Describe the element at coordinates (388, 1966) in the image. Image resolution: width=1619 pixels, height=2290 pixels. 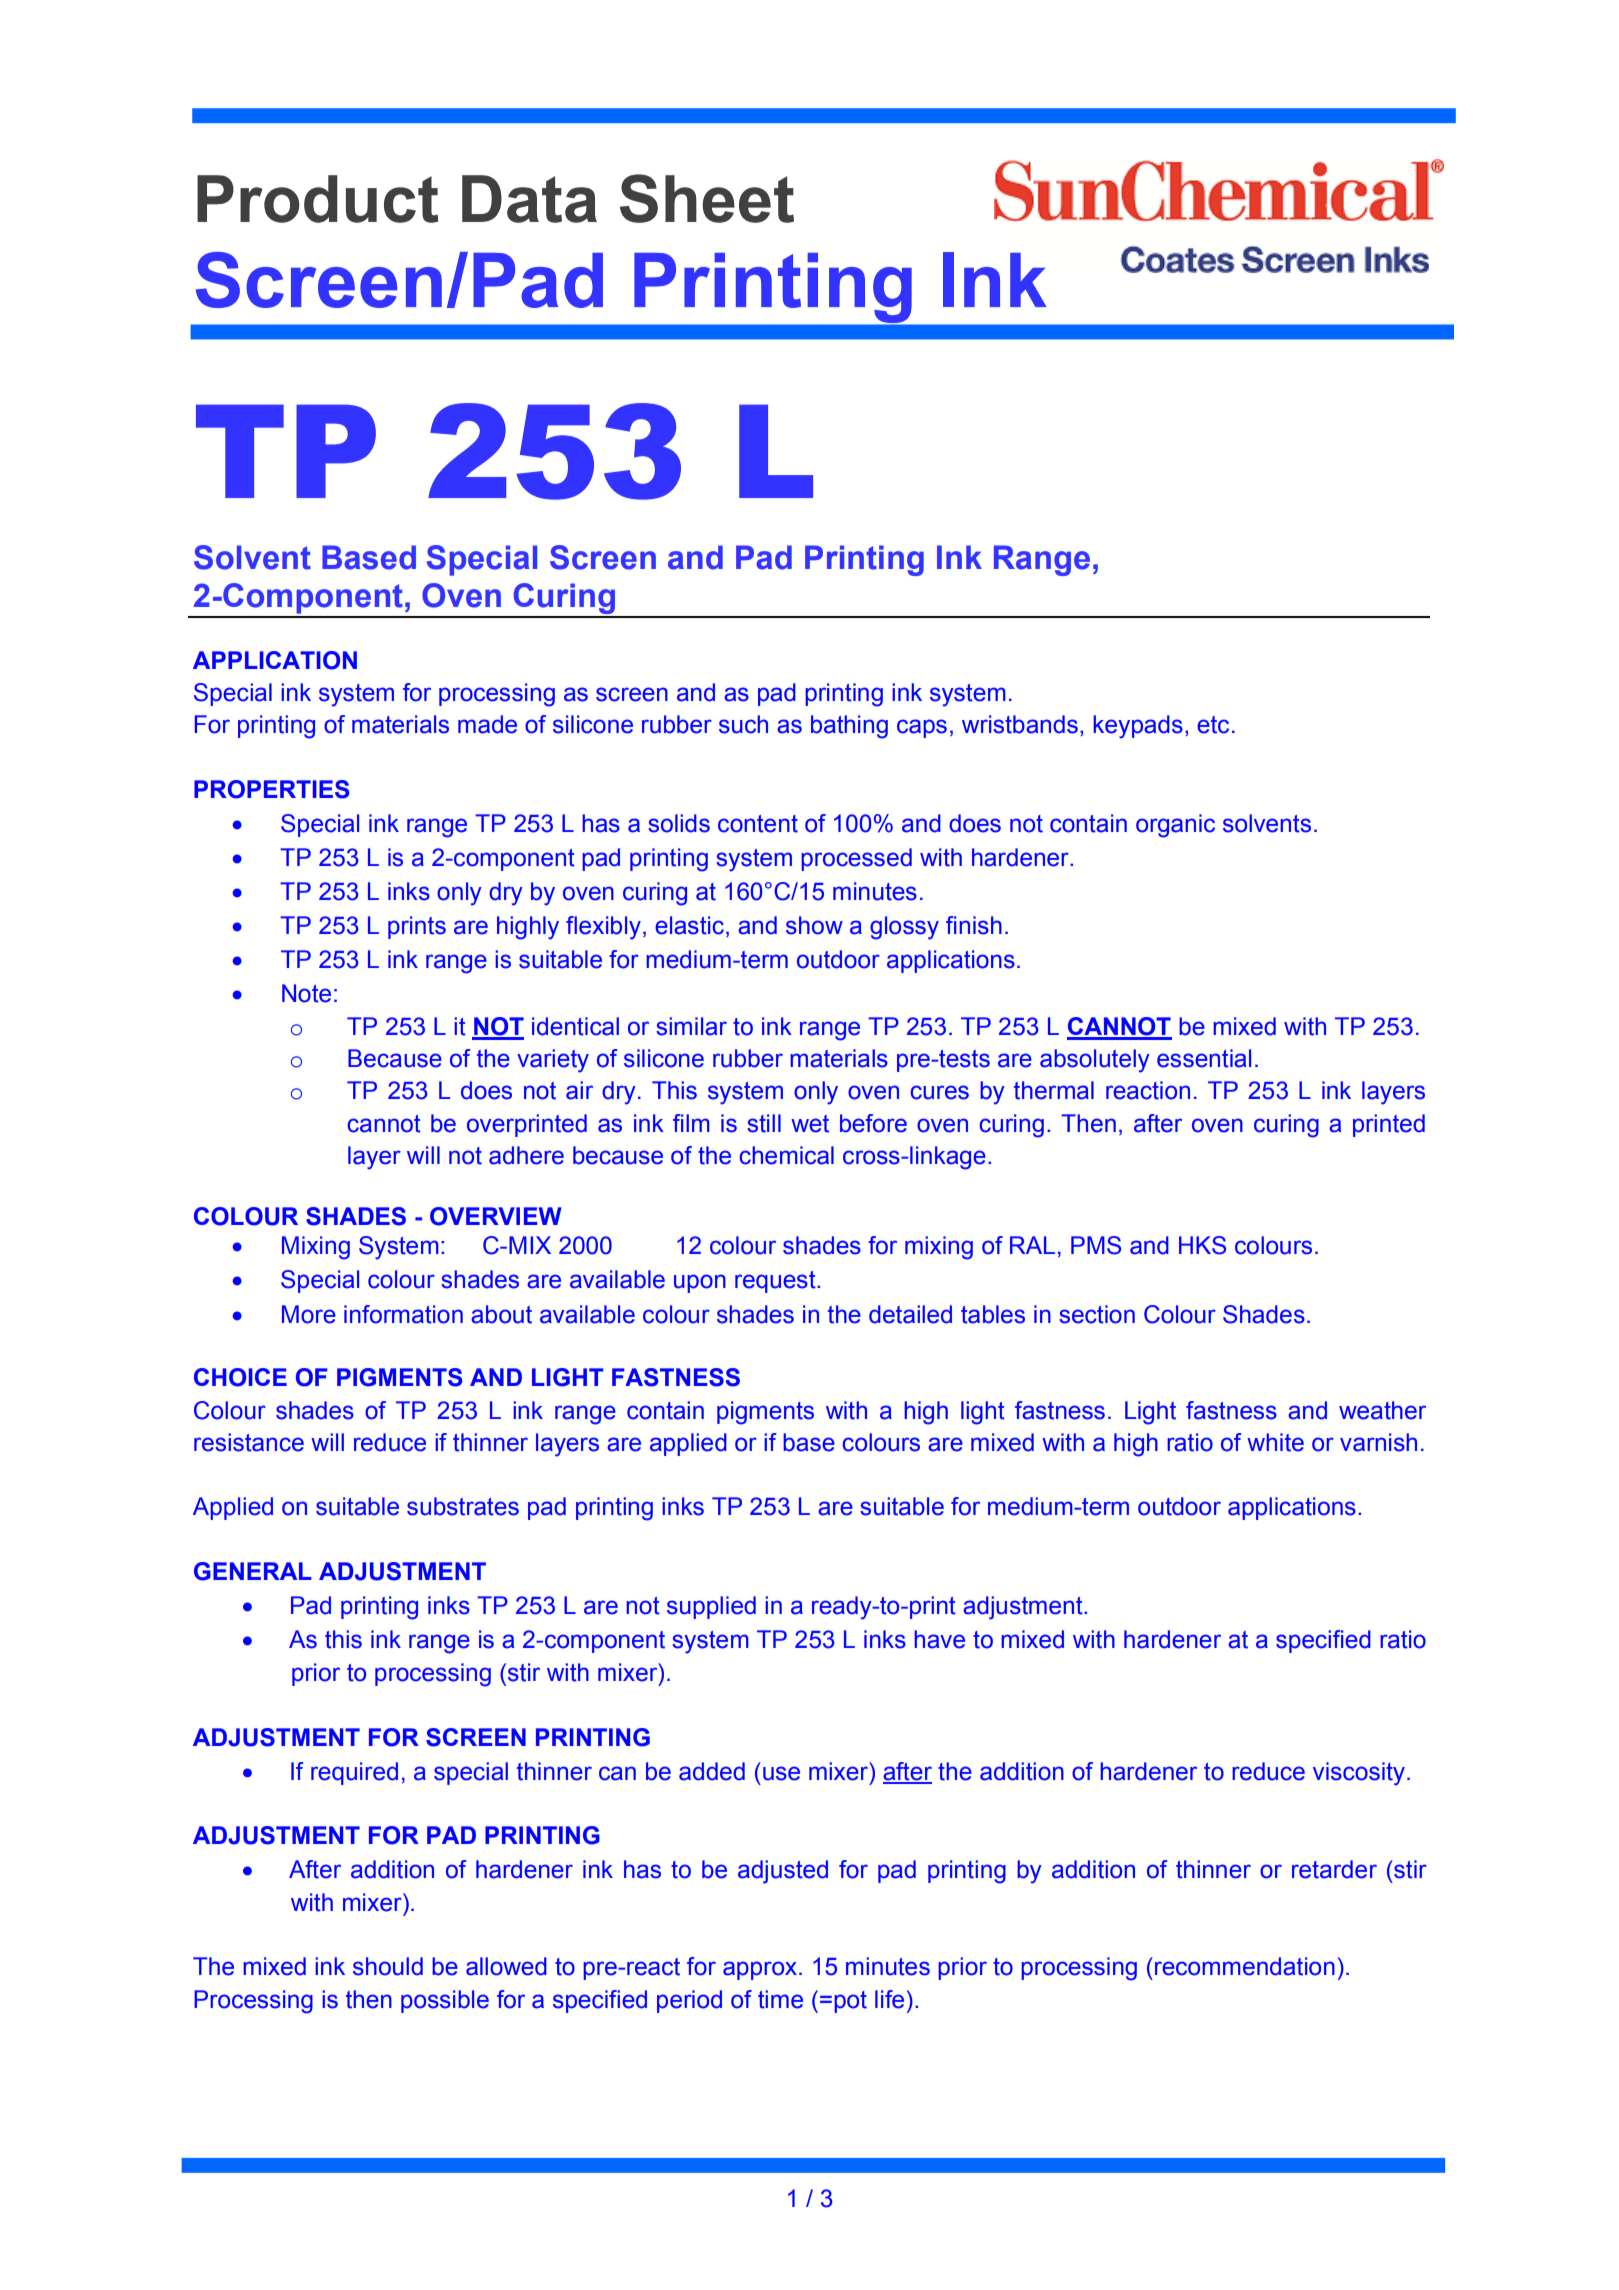
I see `should` at that location.
